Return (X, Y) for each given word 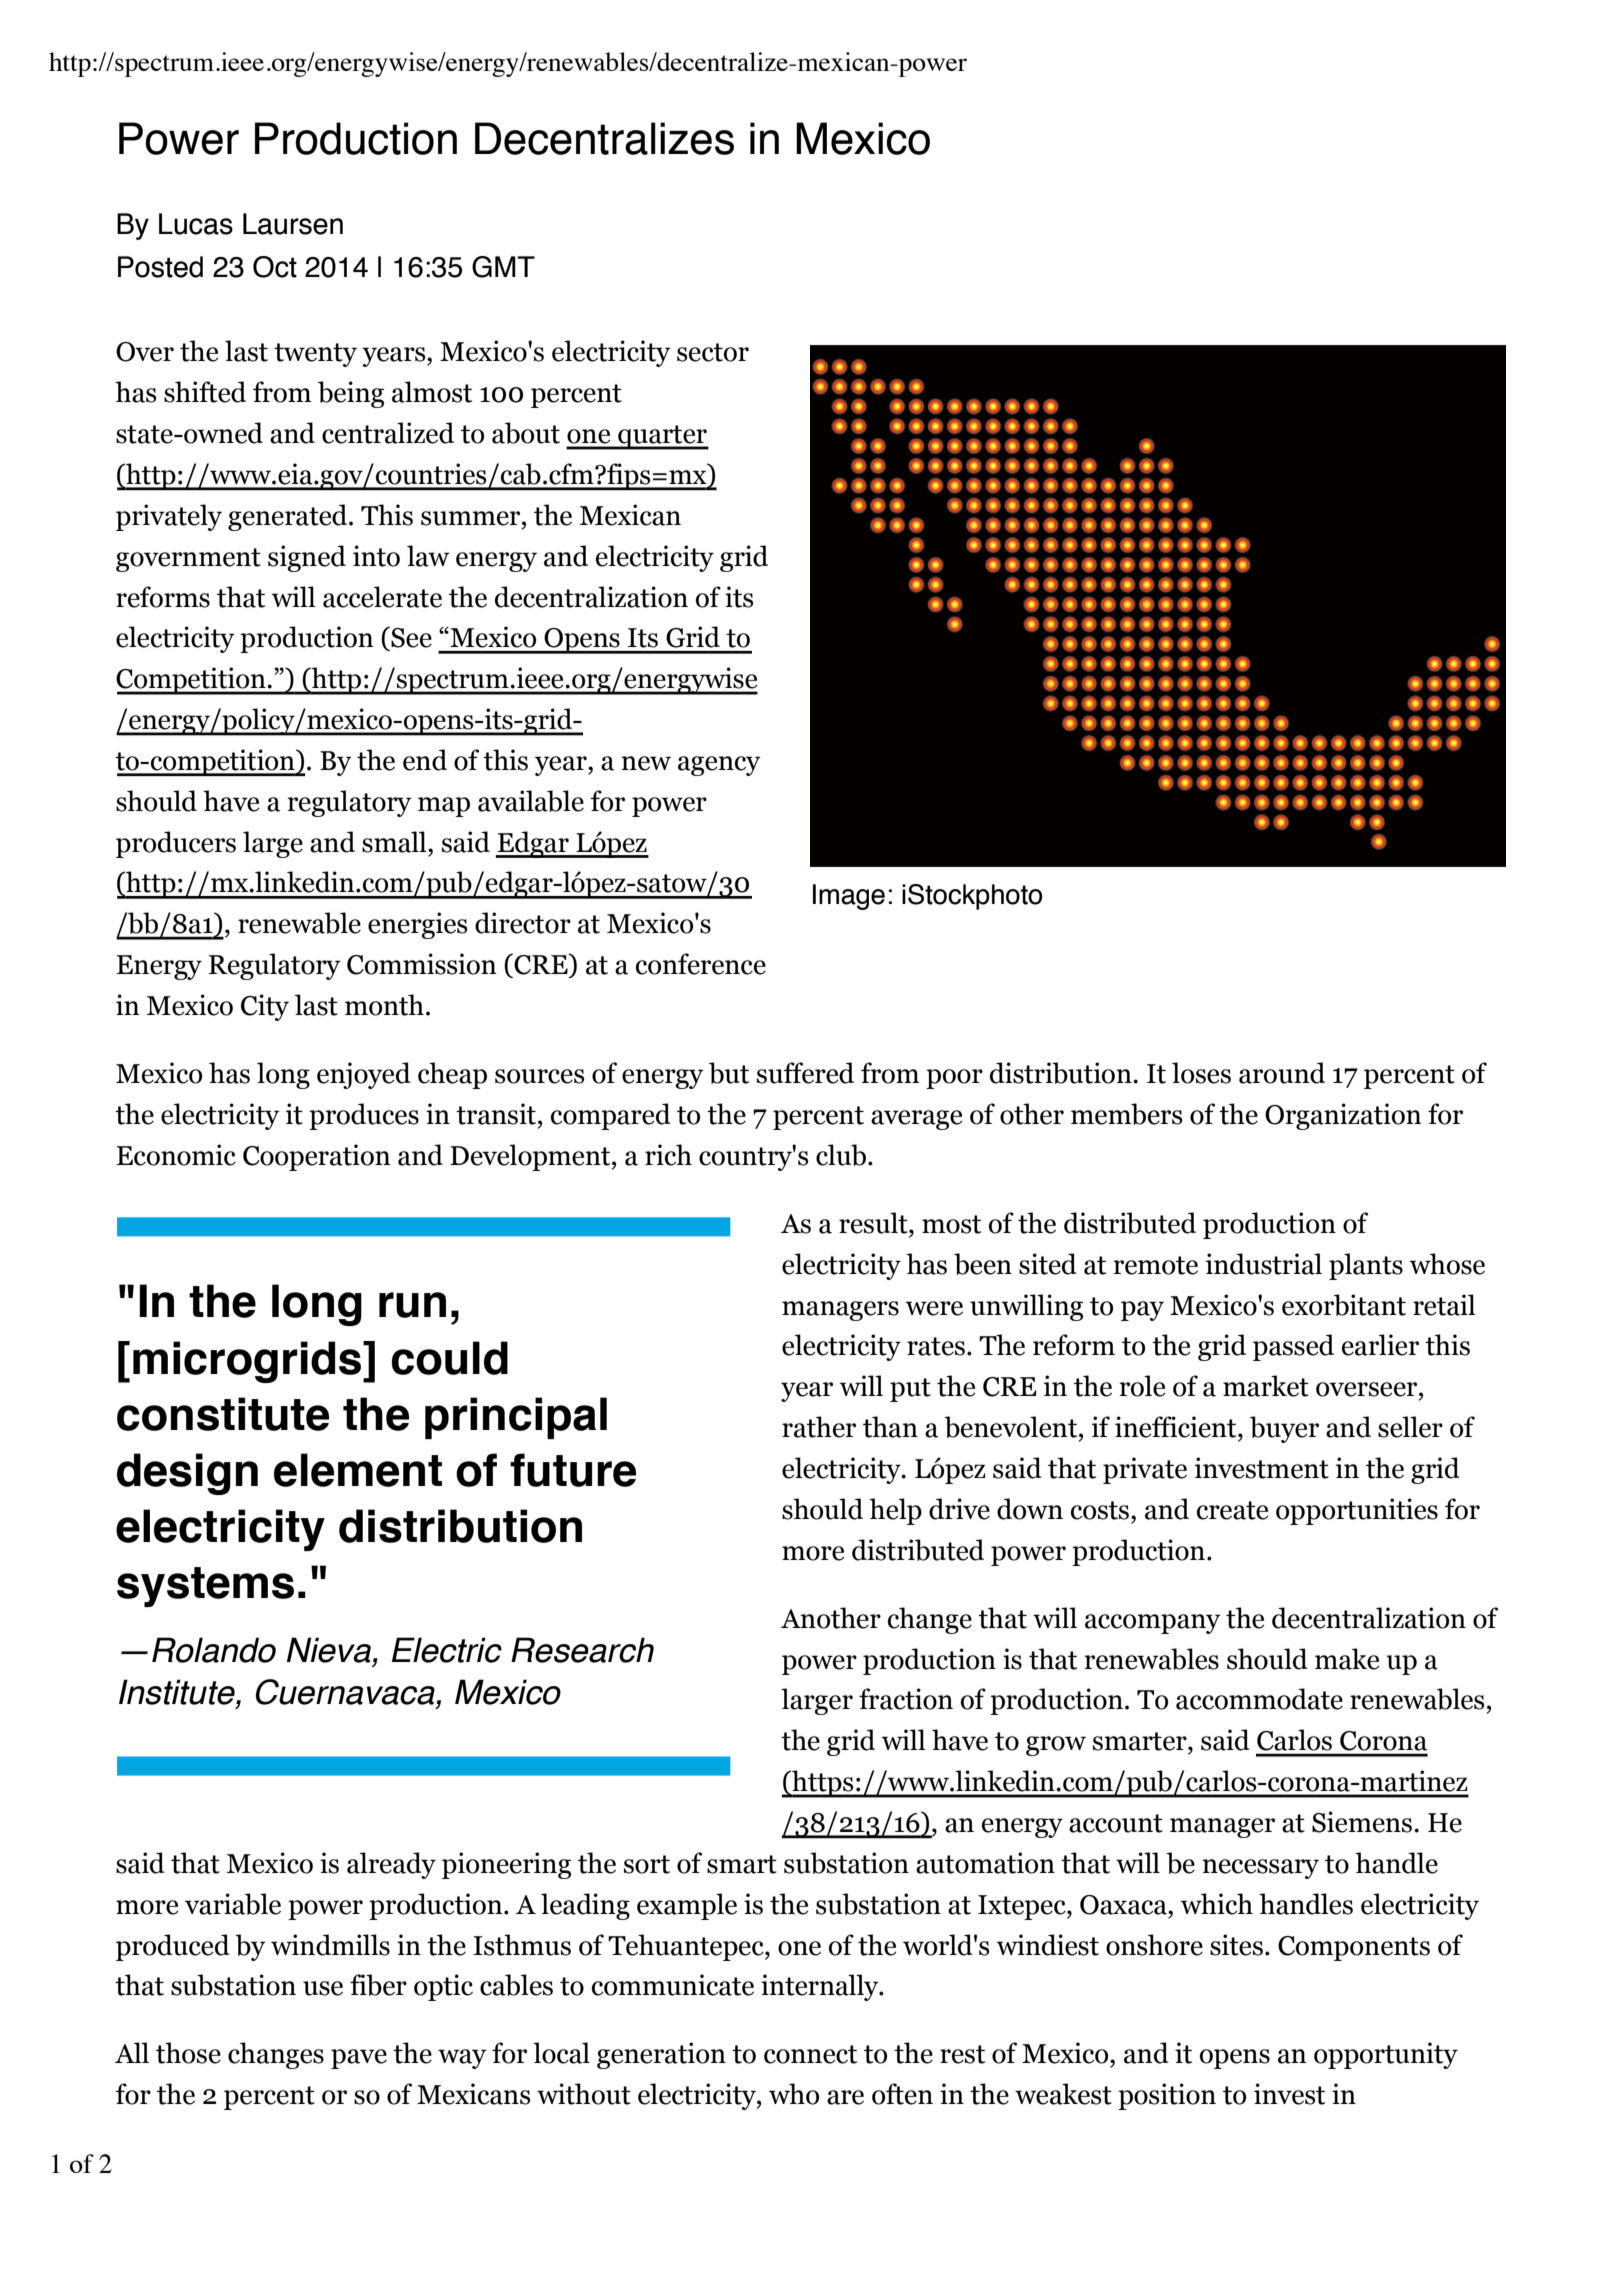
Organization (1343, 1116)
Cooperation (316, 1157)
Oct (275, 267)
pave (359, 2059)
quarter (662, 437)
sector (713, 352)
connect (810, 2054)
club (841, 1155)
